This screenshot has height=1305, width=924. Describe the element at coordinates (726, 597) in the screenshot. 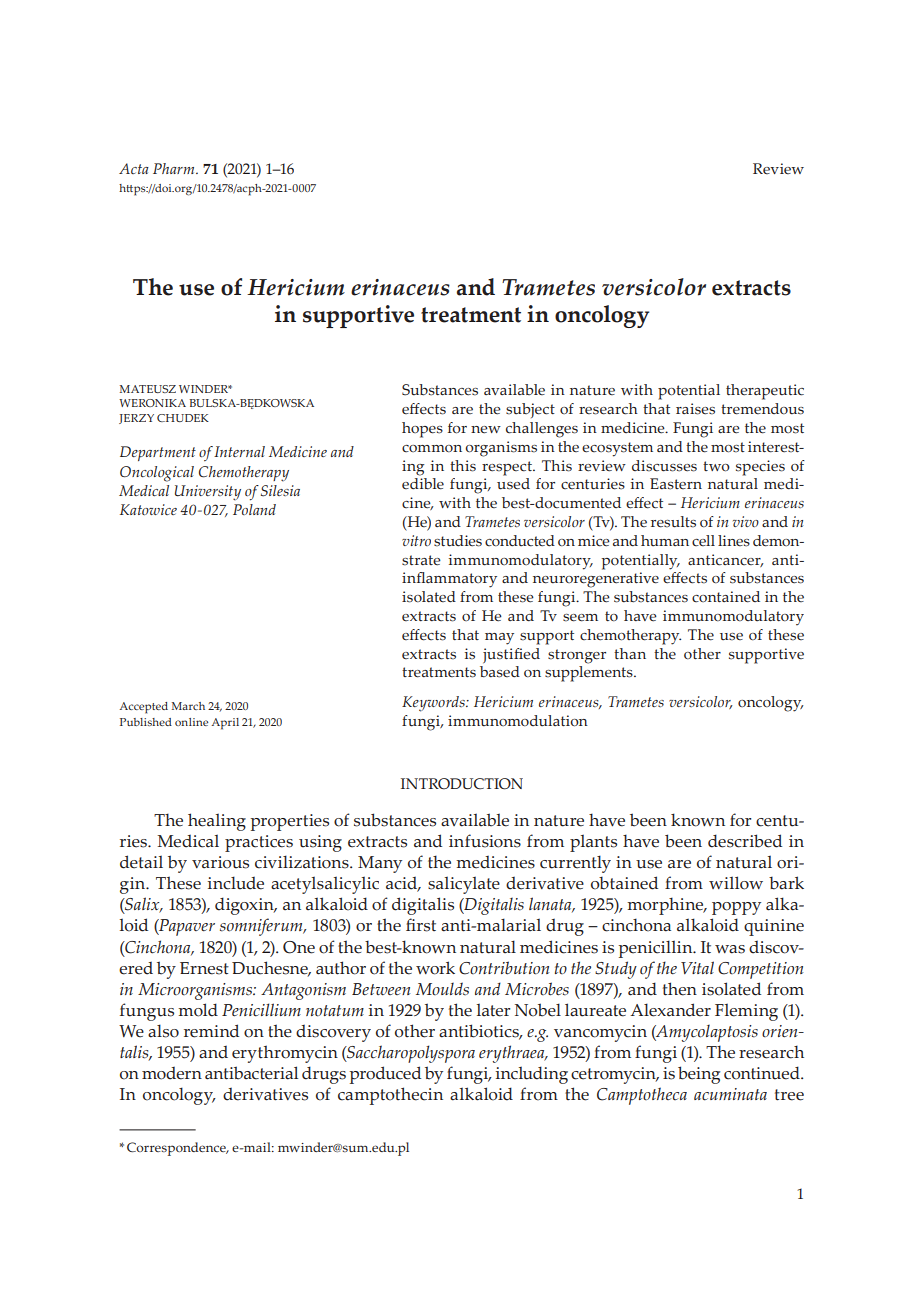

I see `contained` at that location.
